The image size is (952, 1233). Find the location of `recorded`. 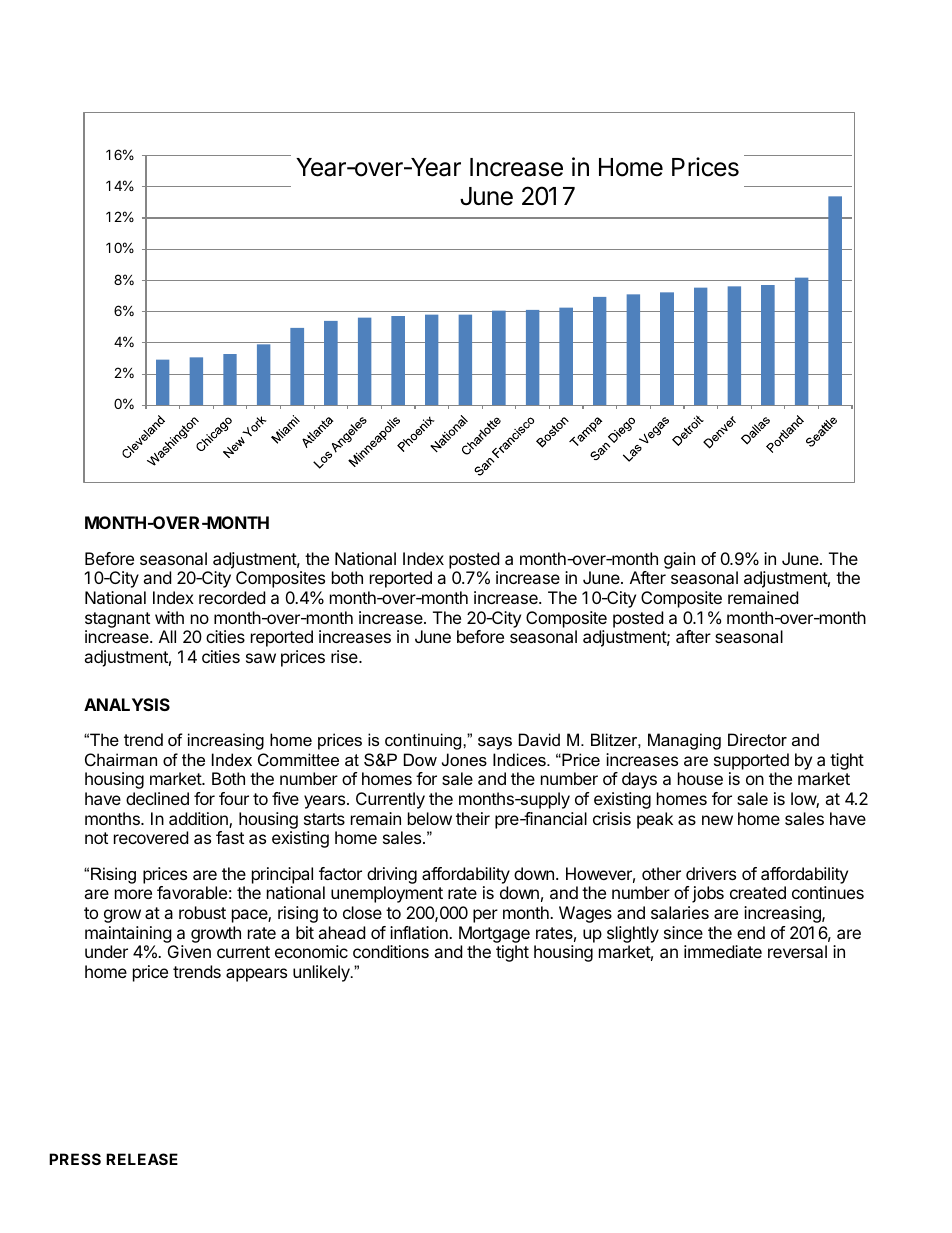

recorded is located at coordinates (232, 597).
